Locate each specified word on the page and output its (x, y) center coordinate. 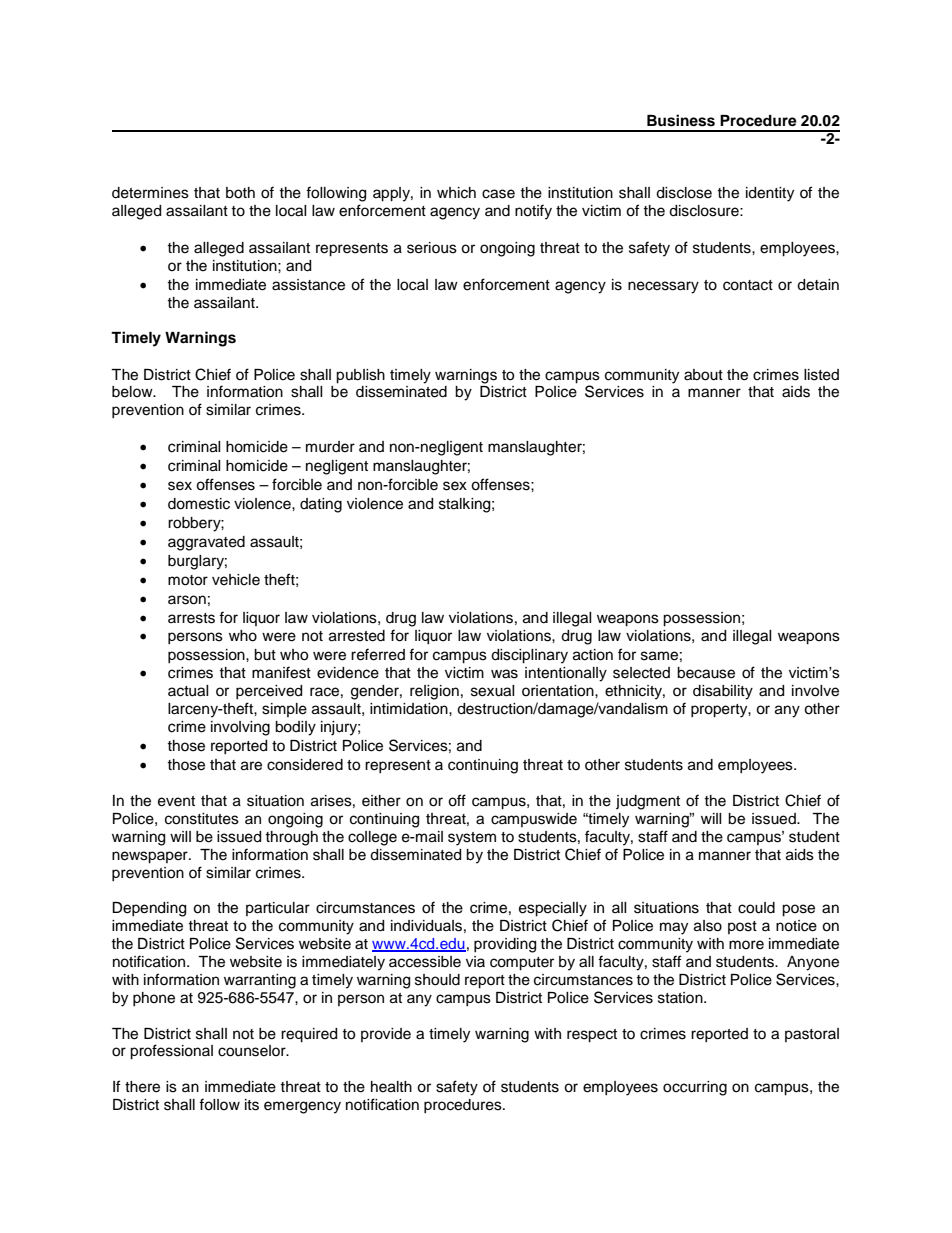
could (756, 908)
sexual (493, 691)
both (240, 193)
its (252, 1105)
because (706, 673)
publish (360, 376)
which (456, 193)
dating (321, 505)
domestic (199, 504)
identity (770, 194)
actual (188, 691)
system (472, 839)
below (133, 392)
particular (278, 909)
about (703, 375)
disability (723, 692)
